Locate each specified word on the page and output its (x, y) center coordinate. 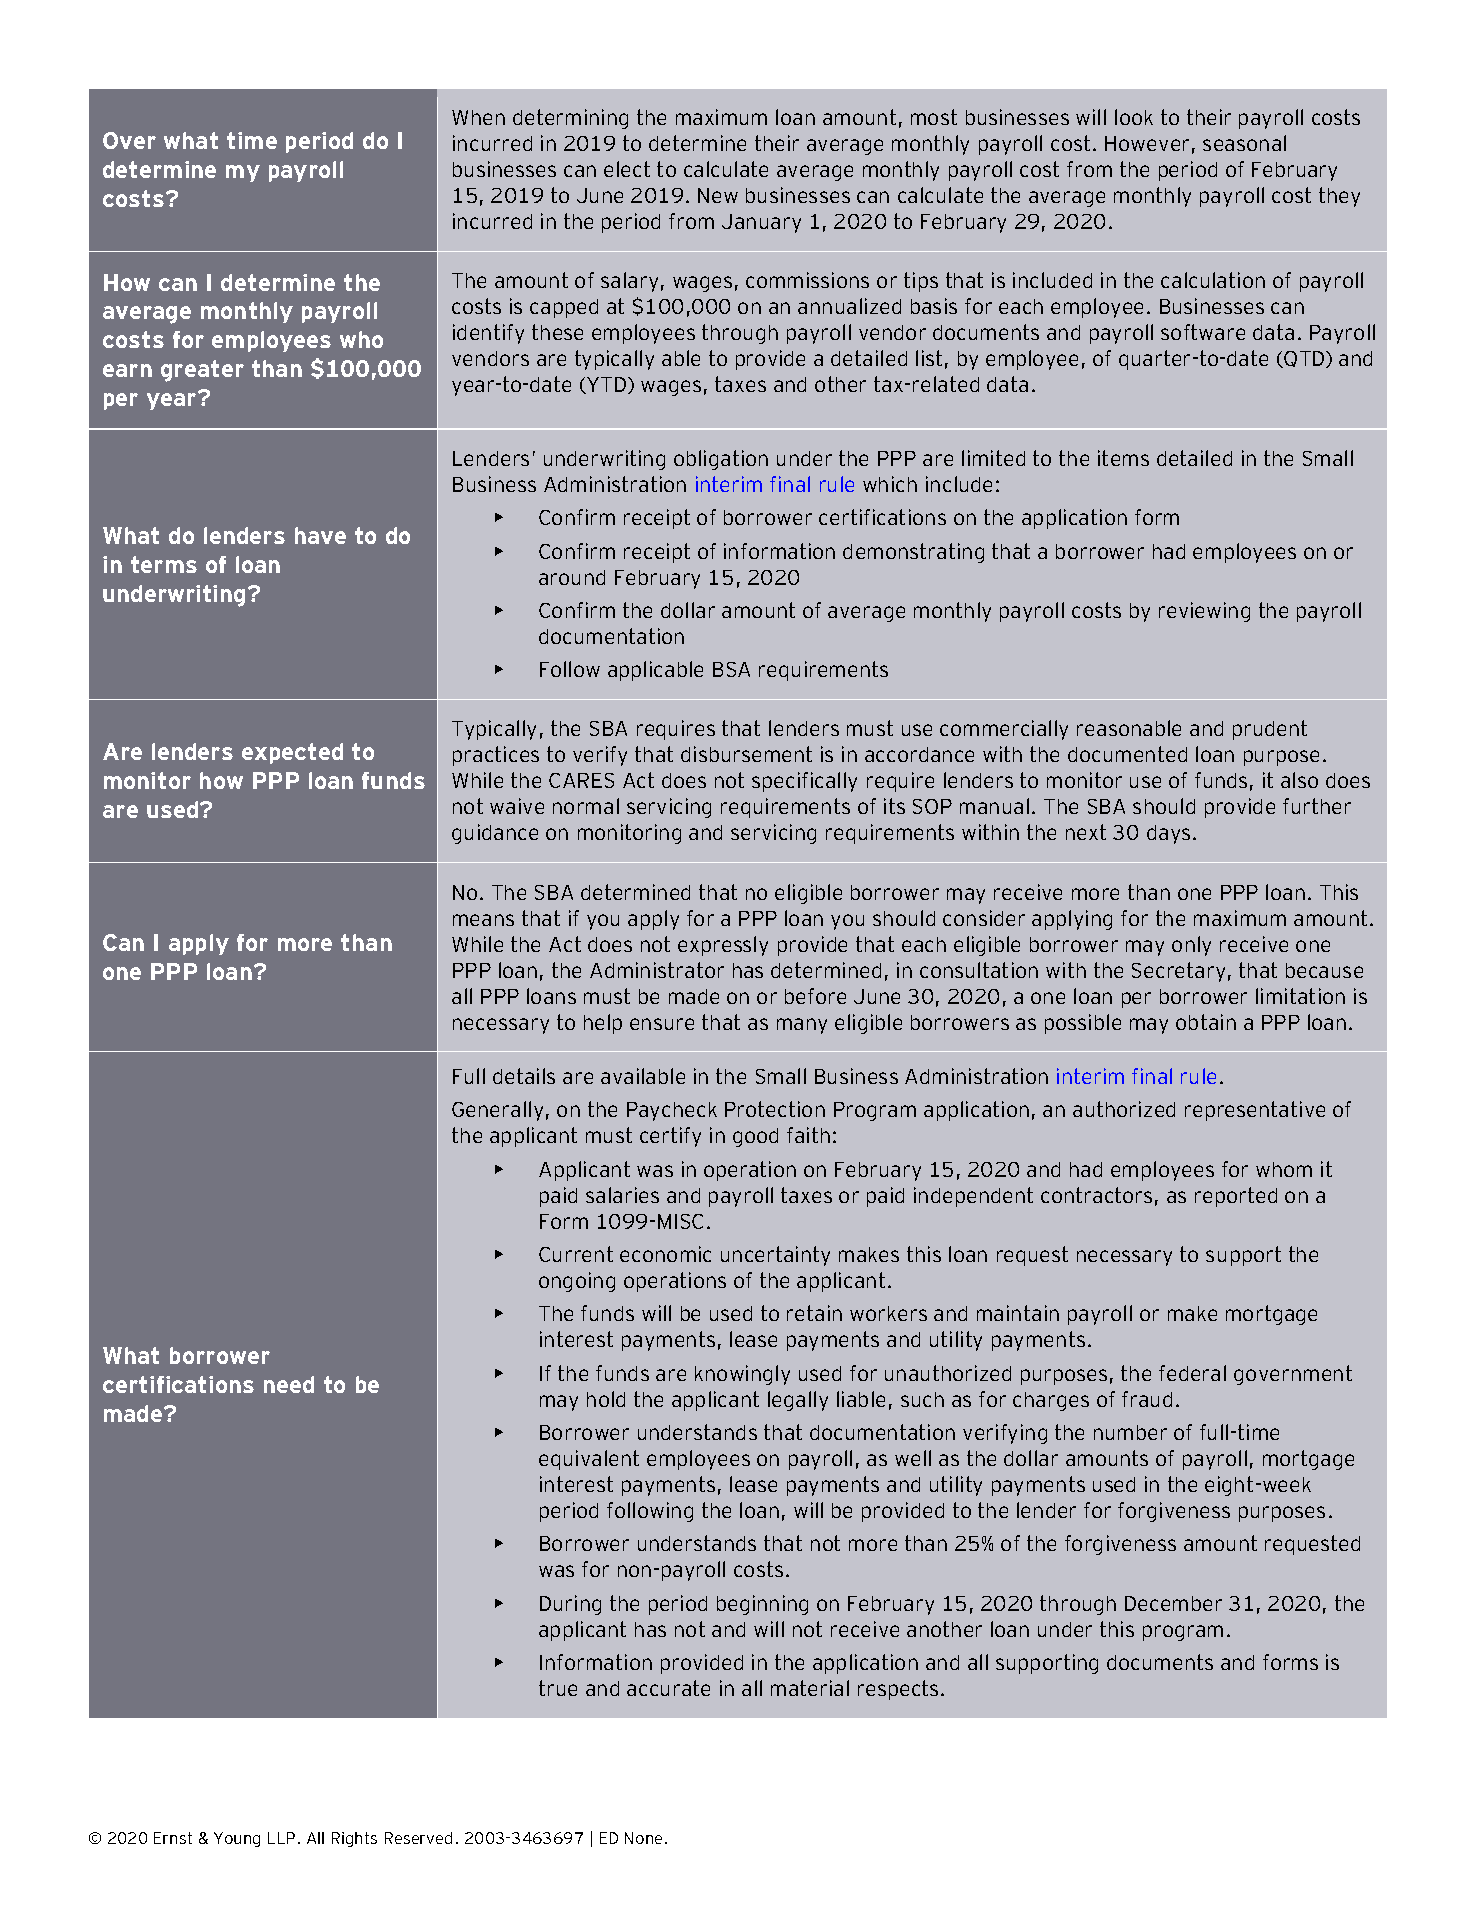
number (1130, 1432)
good (755, 1137)
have (320, 535)
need (289, 1384)
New (718, 195)
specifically (804, 782)
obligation (721, 460)
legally (798, 1401)
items (1123, 458)
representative (1255, 1111)
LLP (281, 1838)
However (1147, 143)
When (478, 117)
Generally (497, 1111)
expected (292, 753)
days (1168, 834)
